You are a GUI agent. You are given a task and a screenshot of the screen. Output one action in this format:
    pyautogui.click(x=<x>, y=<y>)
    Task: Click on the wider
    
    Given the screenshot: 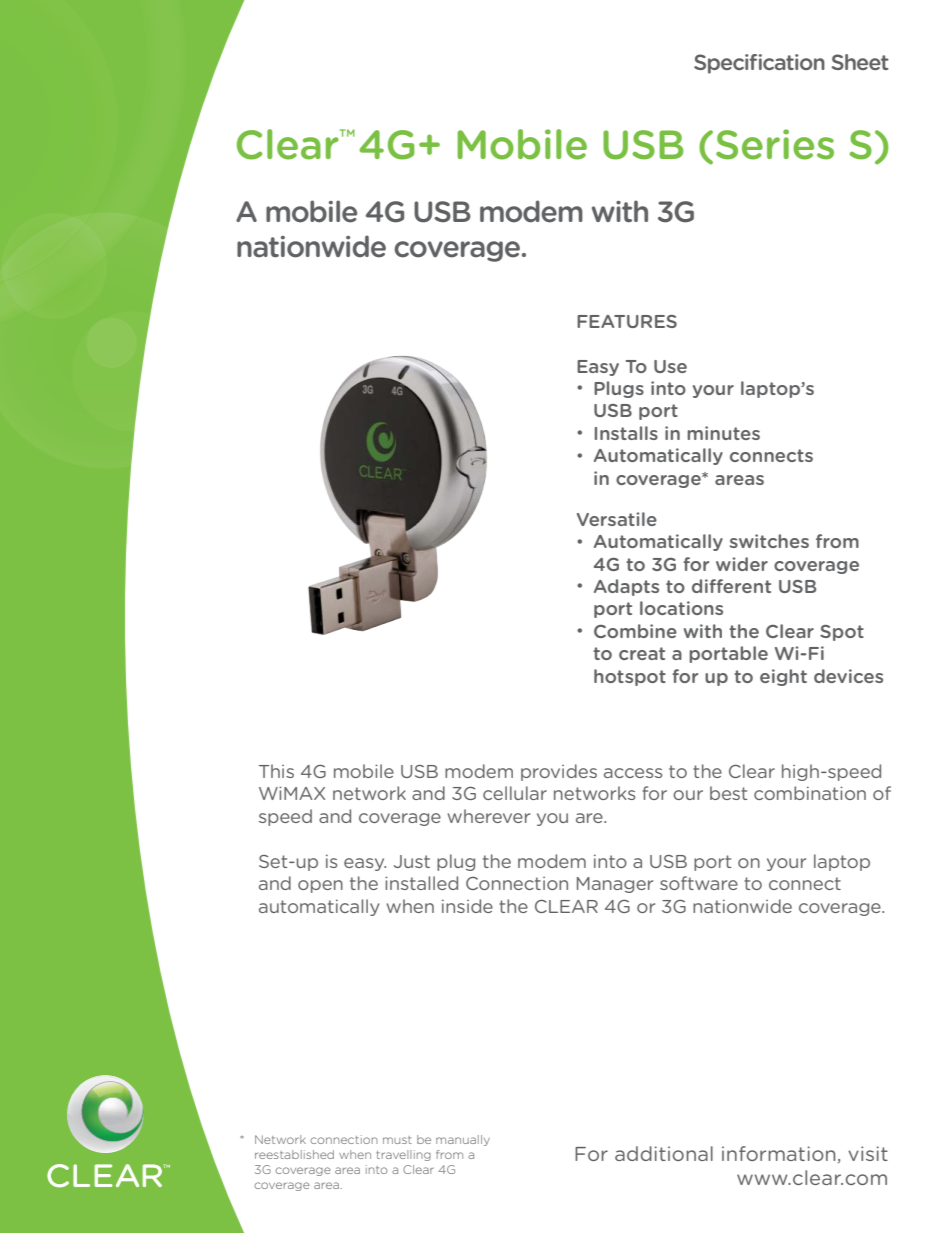 What is the action you would take?
    pyautogui.click(x=742, y=564)
